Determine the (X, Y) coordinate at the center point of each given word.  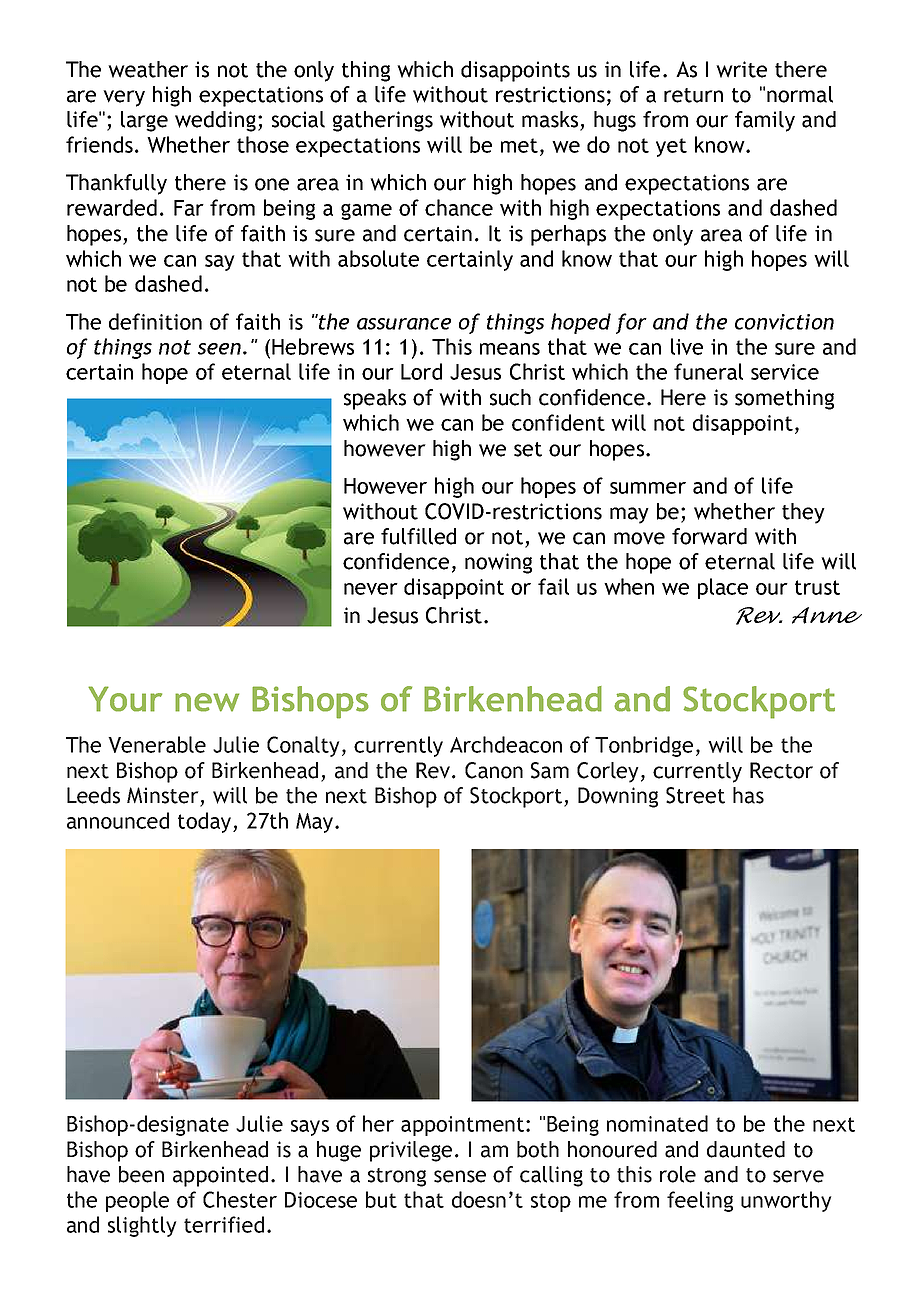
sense (460, 1176)
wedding (215, 121)
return (693, 95)
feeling (700, 1201)
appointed (220, 1176)
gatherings (383, 121)
